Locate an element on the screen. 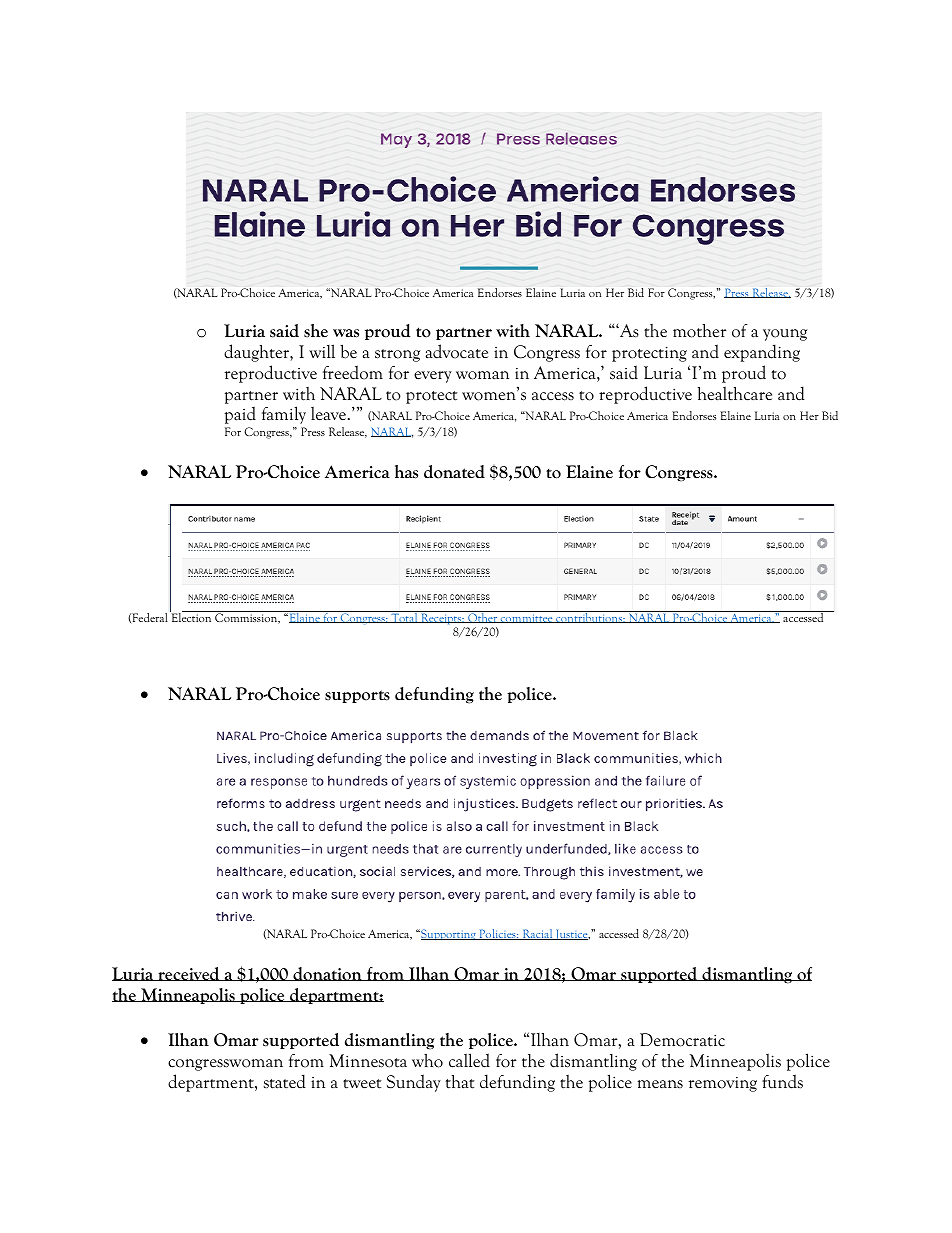 This screenshot has width=952, height=1233. supports is located at coordinates (357, 696).
